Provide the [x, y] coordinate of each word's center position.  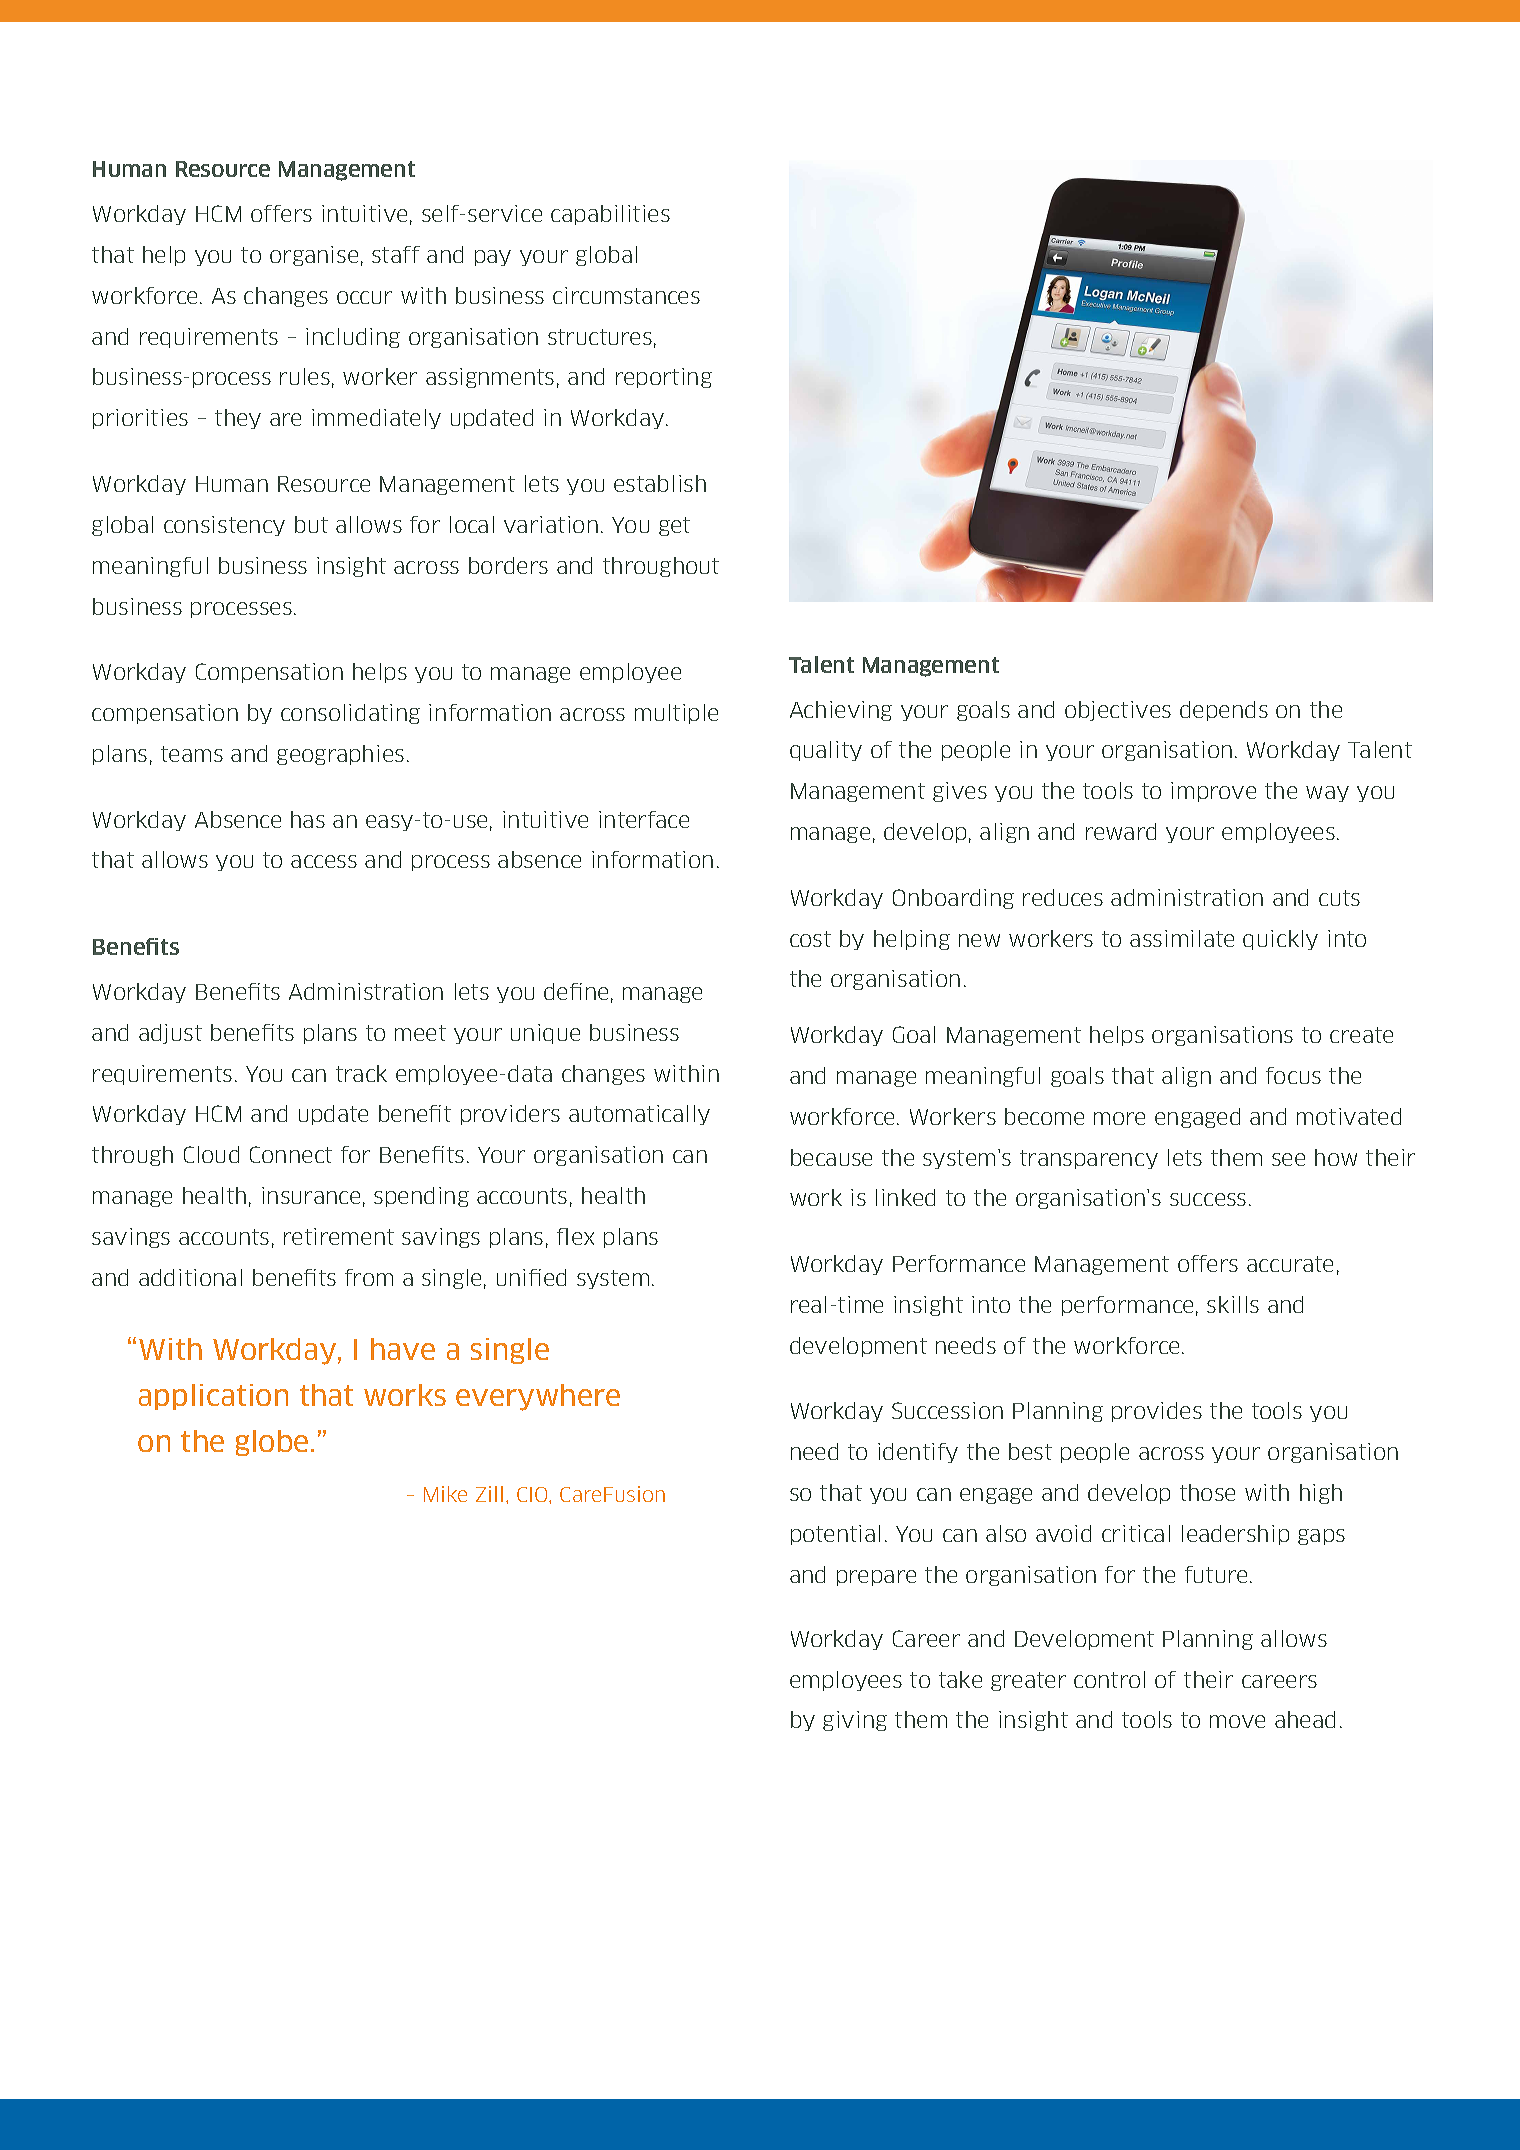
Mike [445, 1494]
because [831, 1157]
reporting [664, 378]
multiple [676, 714]
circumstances [626, 295]
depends [1224, 711]
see [1288, 1159]
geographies [340, 755]
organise [314, 256]
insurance [311, 1195]
